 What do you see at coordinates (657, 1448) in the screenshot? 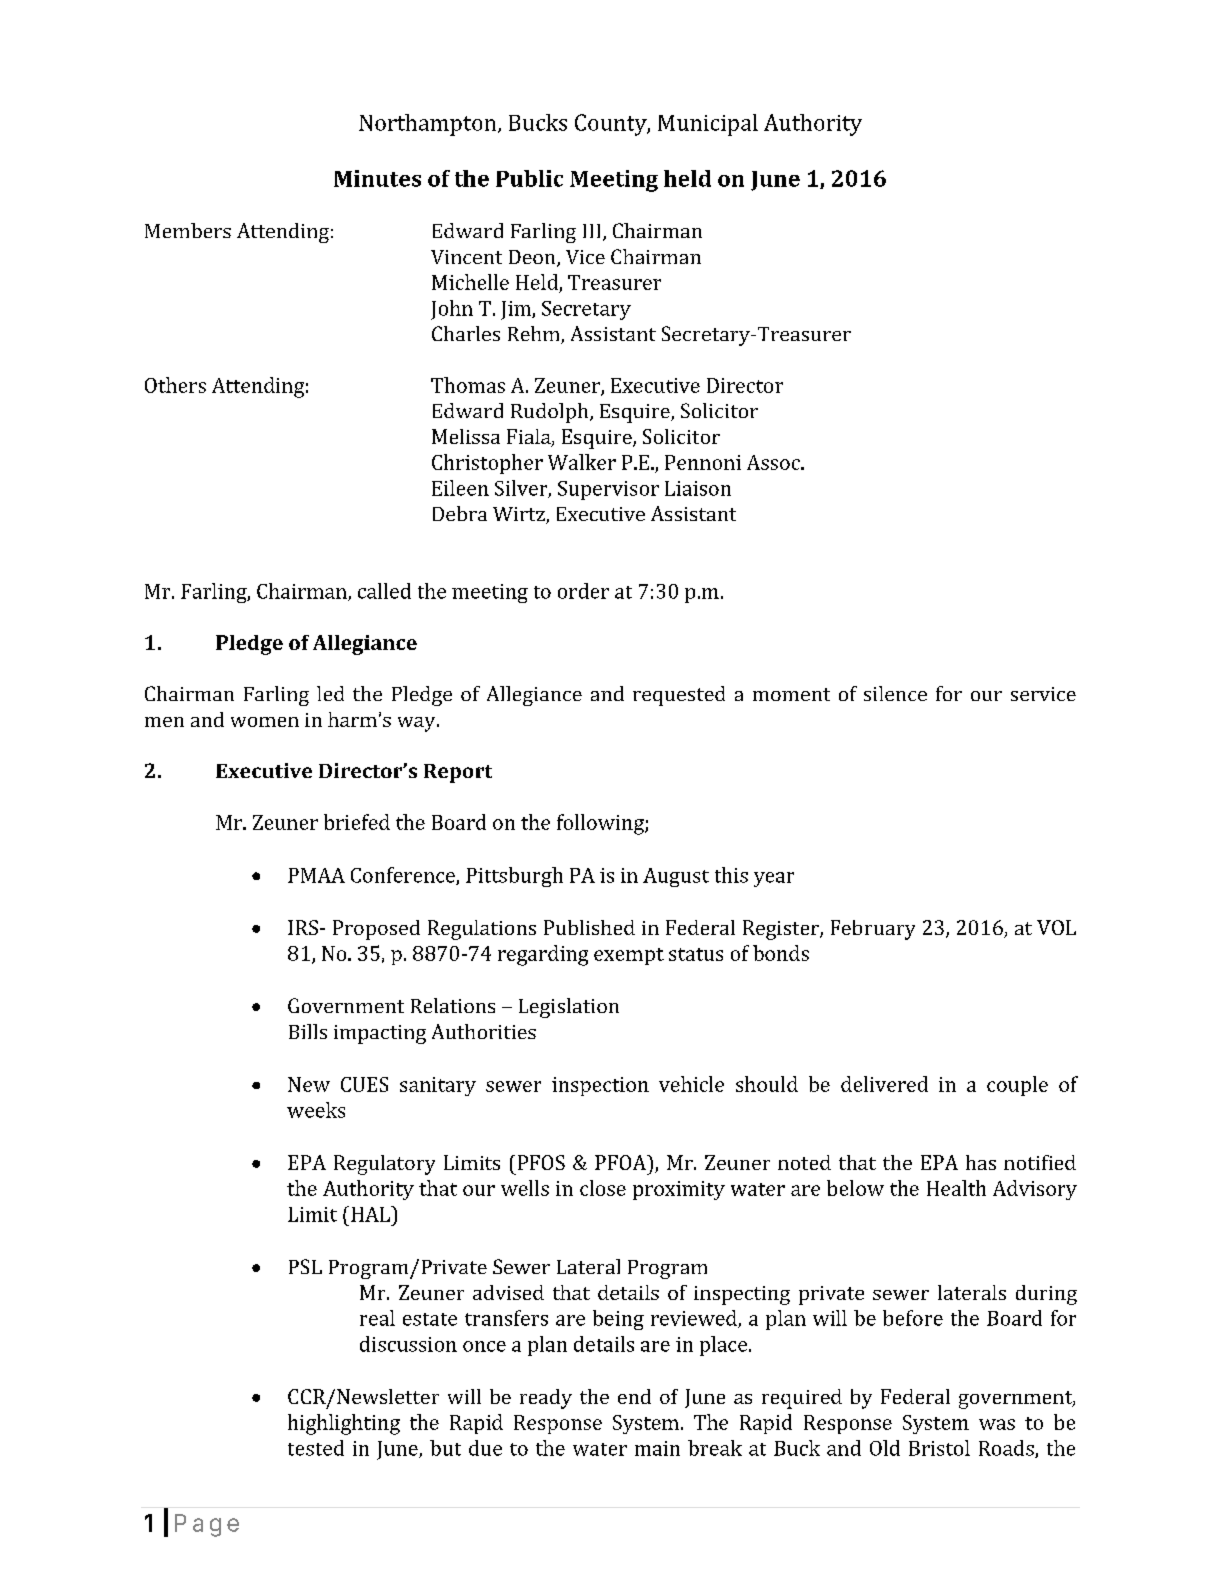
I see `main` at bounding box center [657, 1448].
